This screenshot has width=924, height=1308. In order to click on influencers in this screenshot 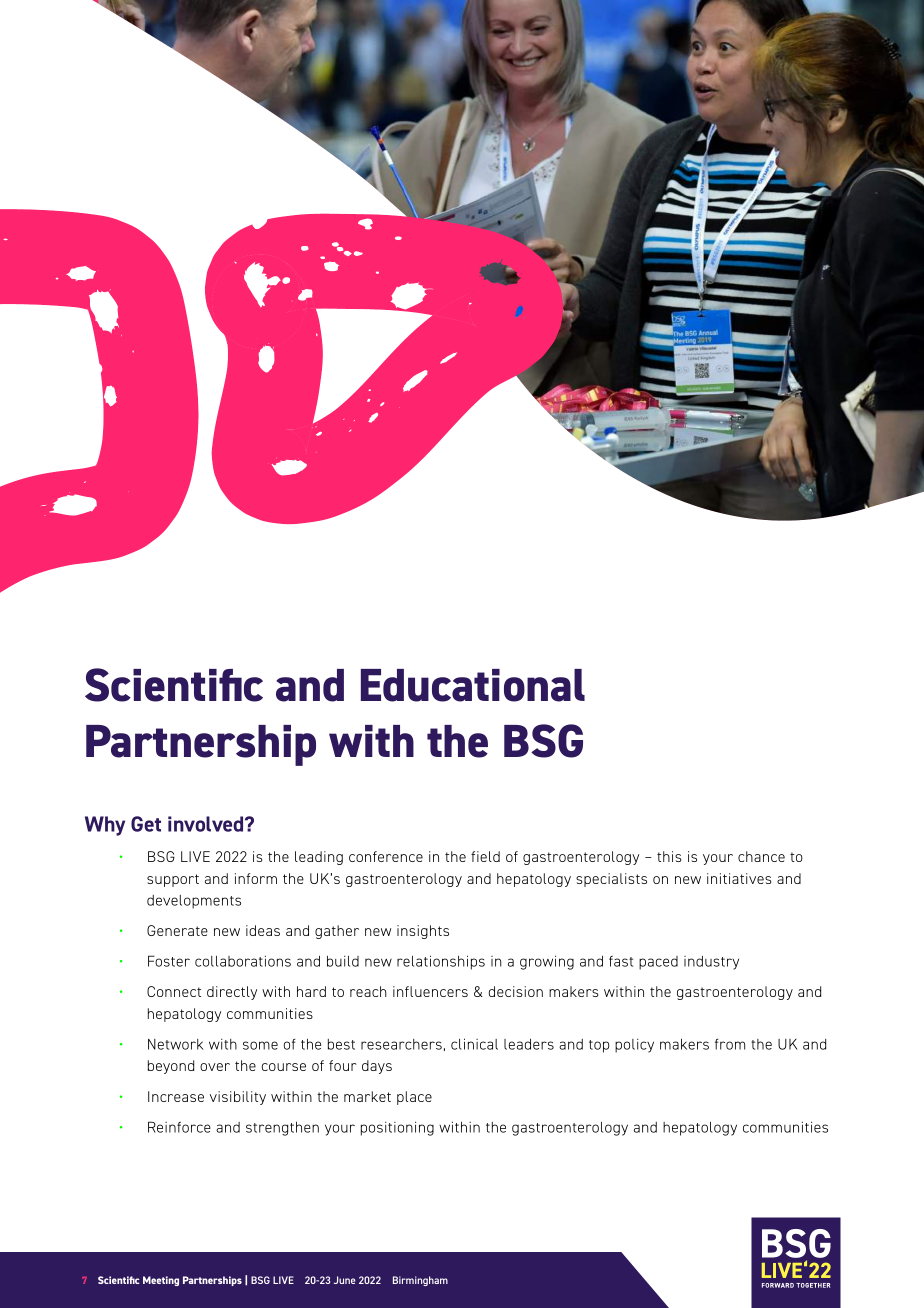, I will do `click(430, 991)`.
